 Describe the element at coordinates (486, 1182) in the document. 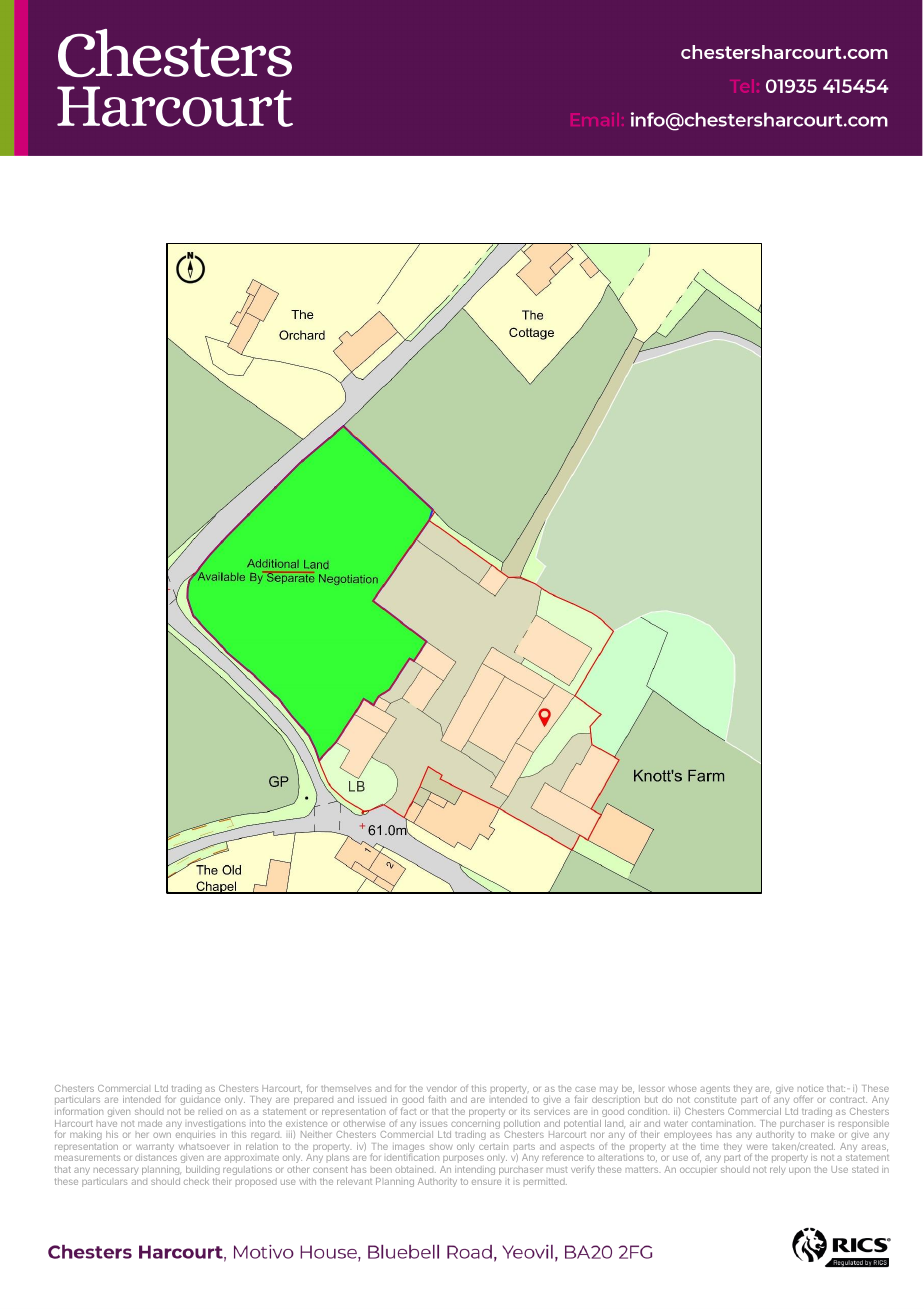

I see `ensure` at that location.
